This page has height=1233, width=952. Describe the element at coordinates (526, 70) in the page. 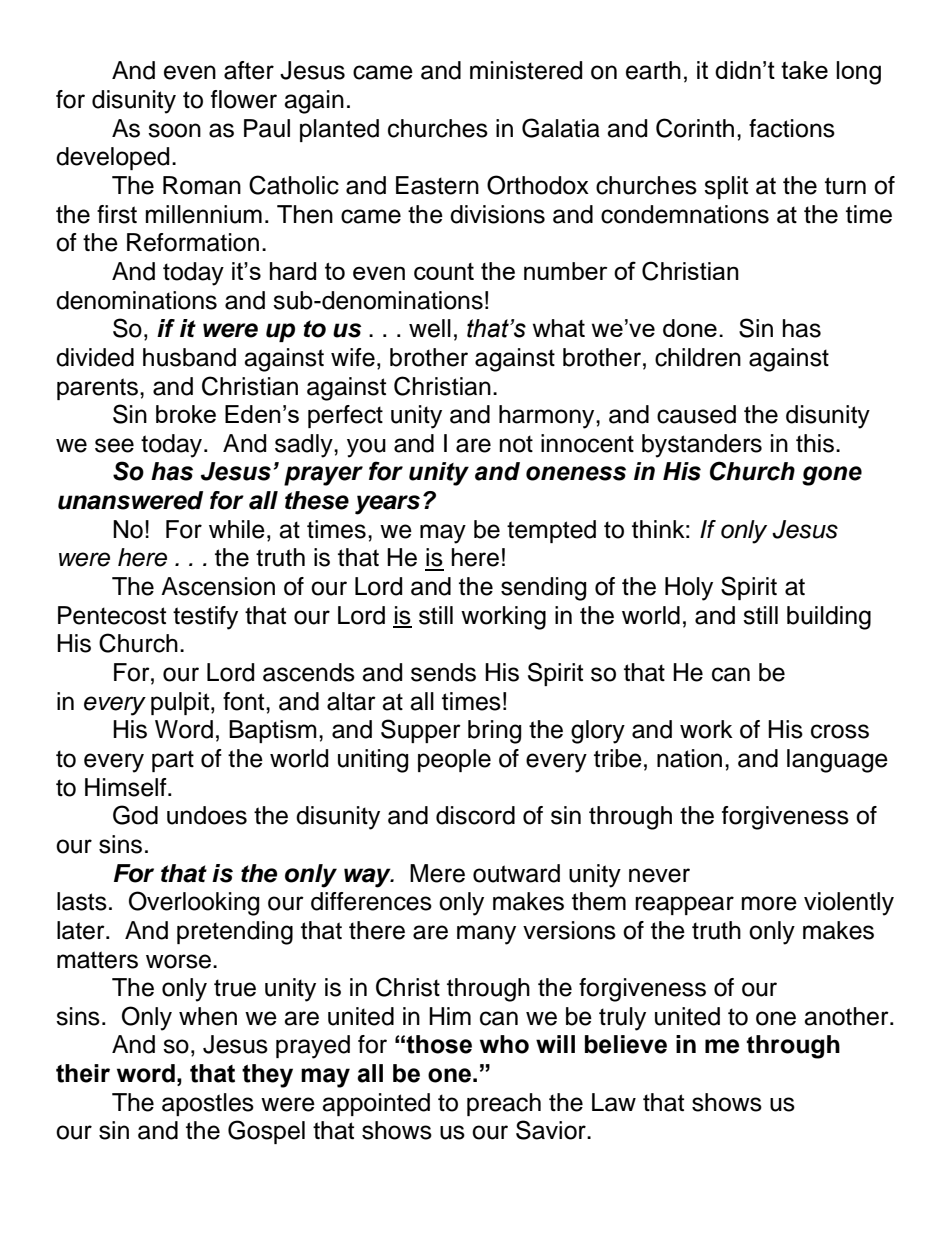

I see `ministered` at that location.
